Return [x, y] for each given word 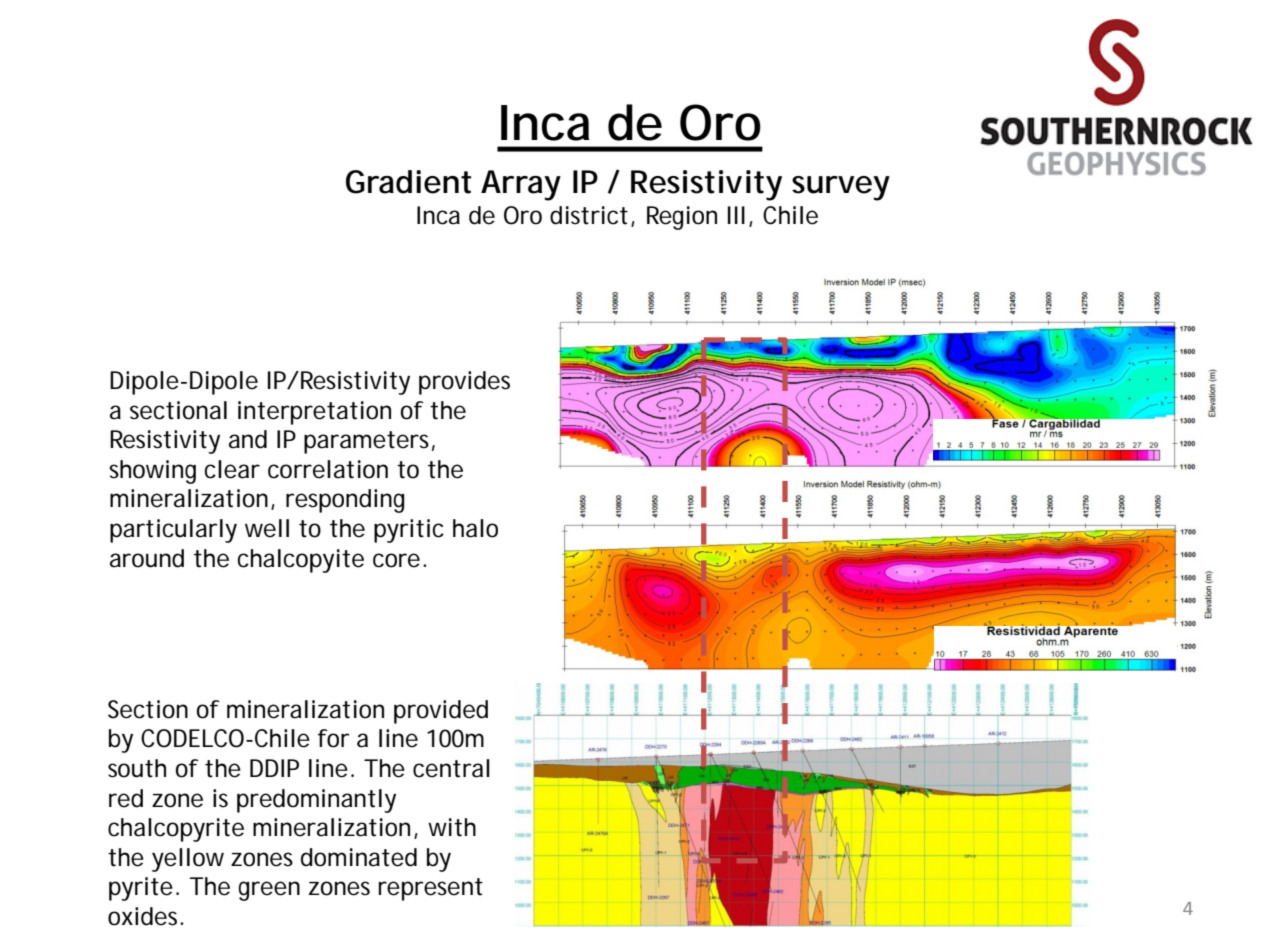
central [451, 768]
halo [475, 528]
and [248, 439]
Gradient [408, 182]
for [334, 738]
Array [521, 185]
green [269, 891]
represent [431, 889]
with [452, 827]
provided [441, 712]
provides [464, 383]
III [736, 215]
